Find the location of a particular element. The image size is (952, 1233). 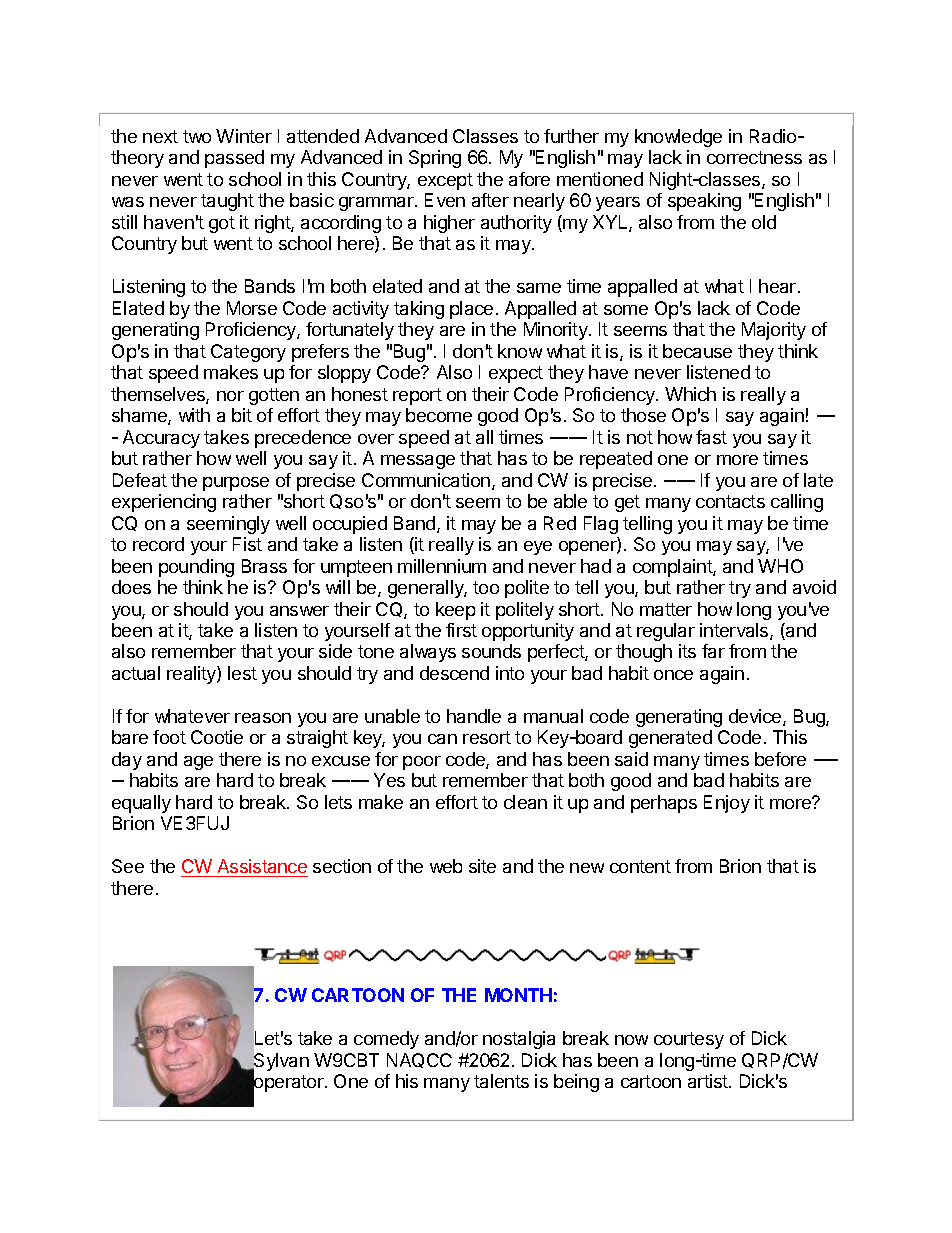

intervals is located at coordinates (735, 631).
